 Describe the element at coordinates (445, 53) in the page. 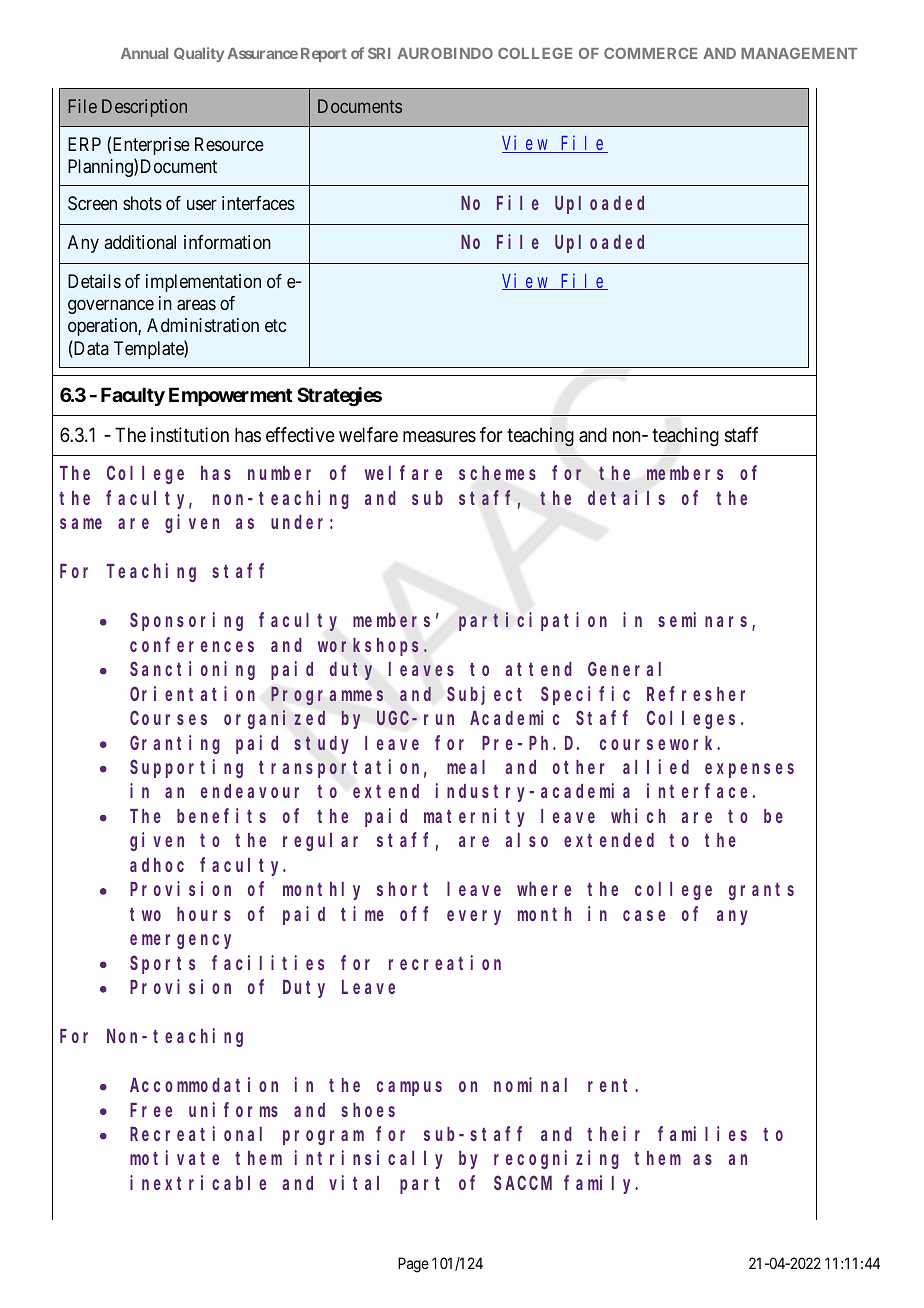

I see `AUROBINDO` at that location.
